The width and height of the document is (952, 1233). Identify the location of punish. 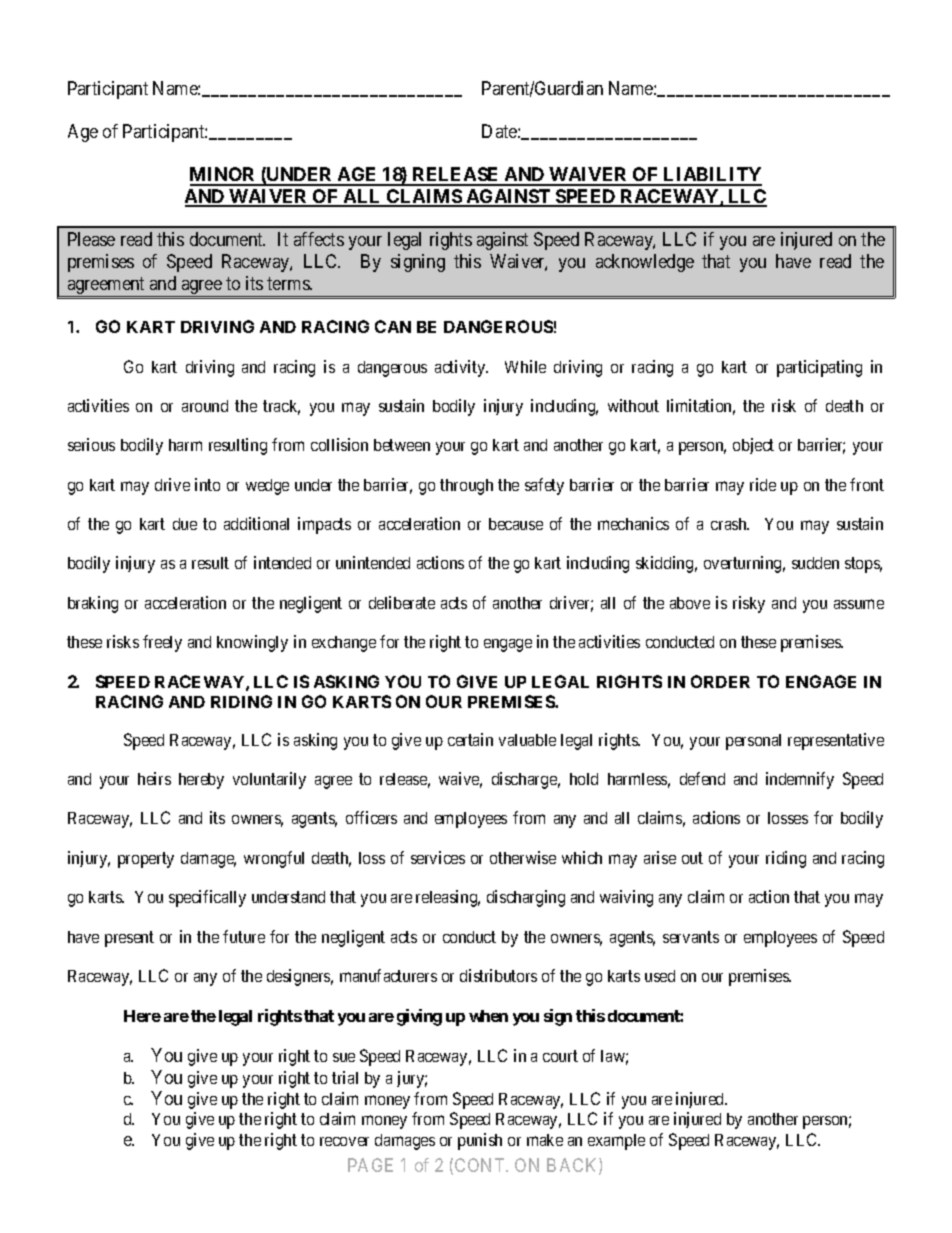
(480, 1141).
